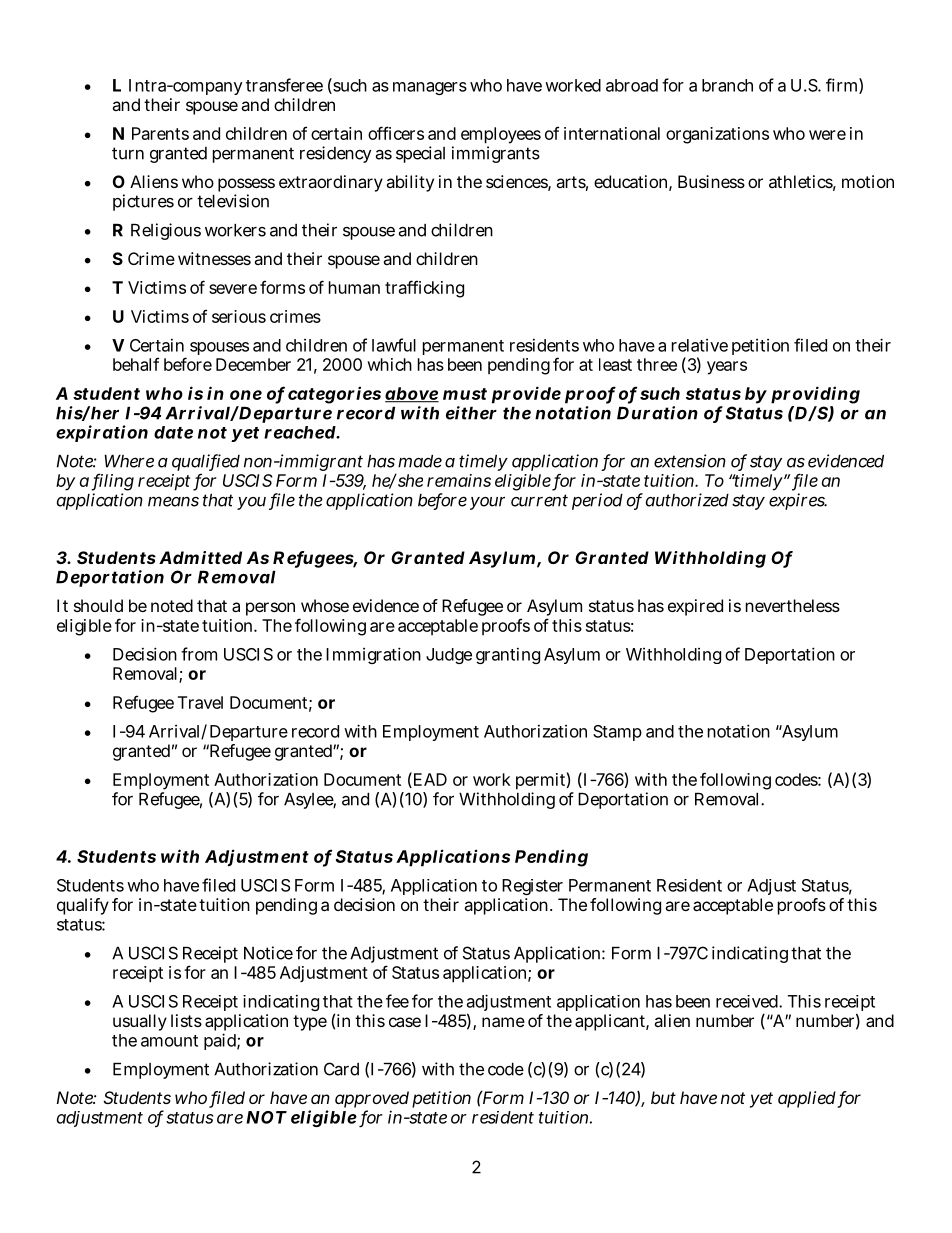  Describe the element at coordinates (793, 605) in the screenshot. I see `nevertheless` at that location.
